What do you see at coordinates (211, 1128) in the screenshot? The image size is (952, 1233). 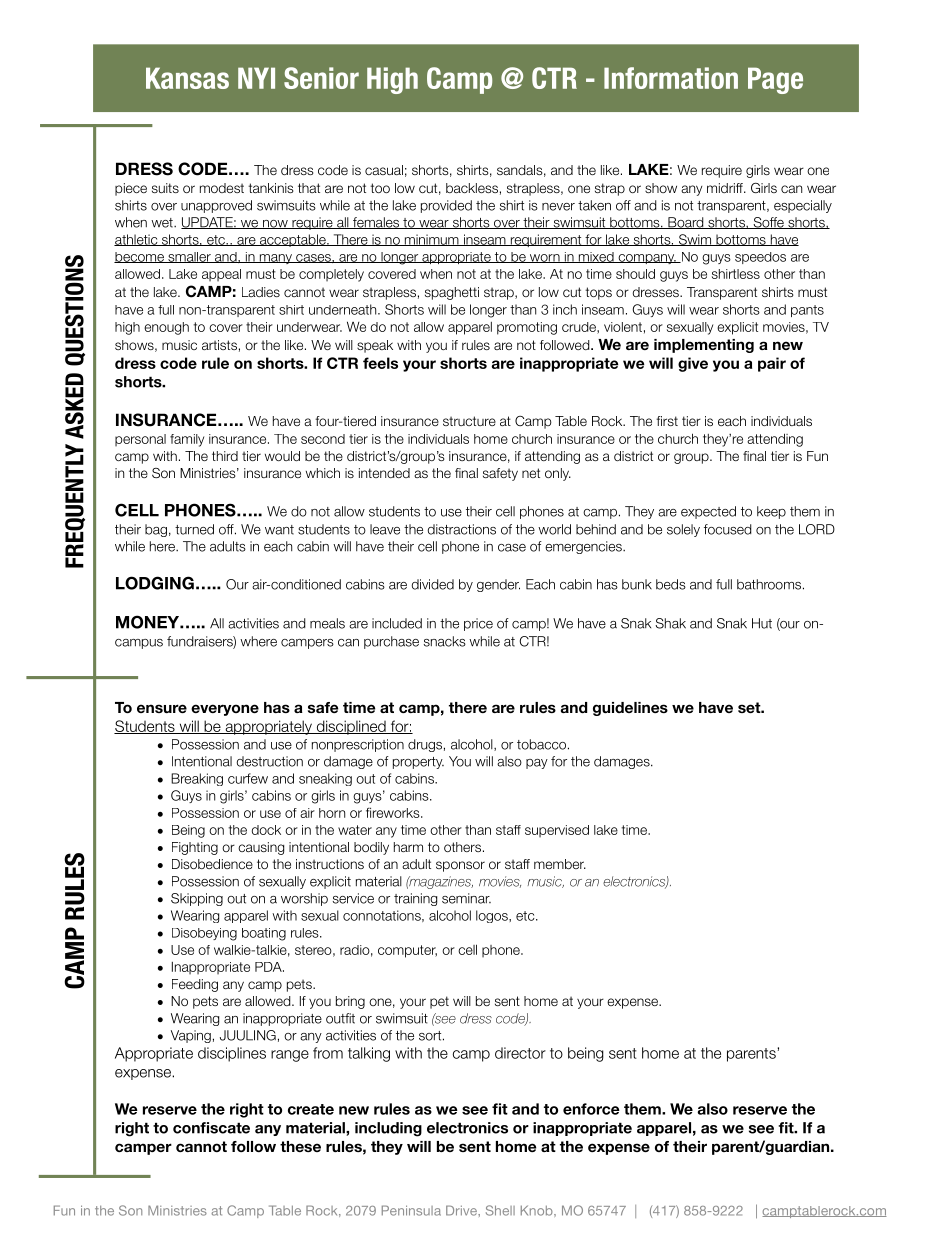 I see `confiscate` at bounding box center [211, 1128].
